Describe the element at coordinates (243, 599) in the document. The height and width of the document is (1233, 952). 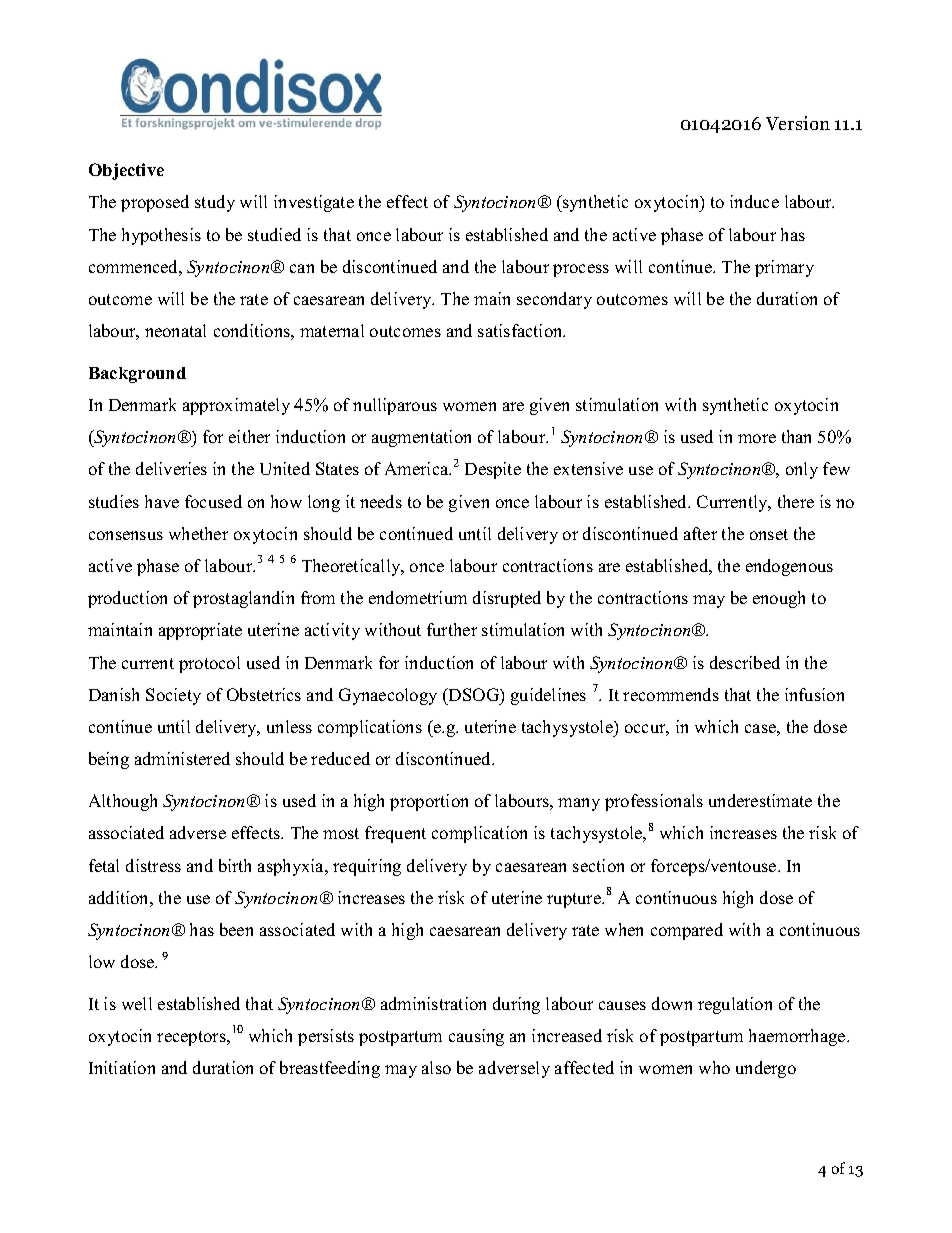
I see `prostaglandin` at that location.
